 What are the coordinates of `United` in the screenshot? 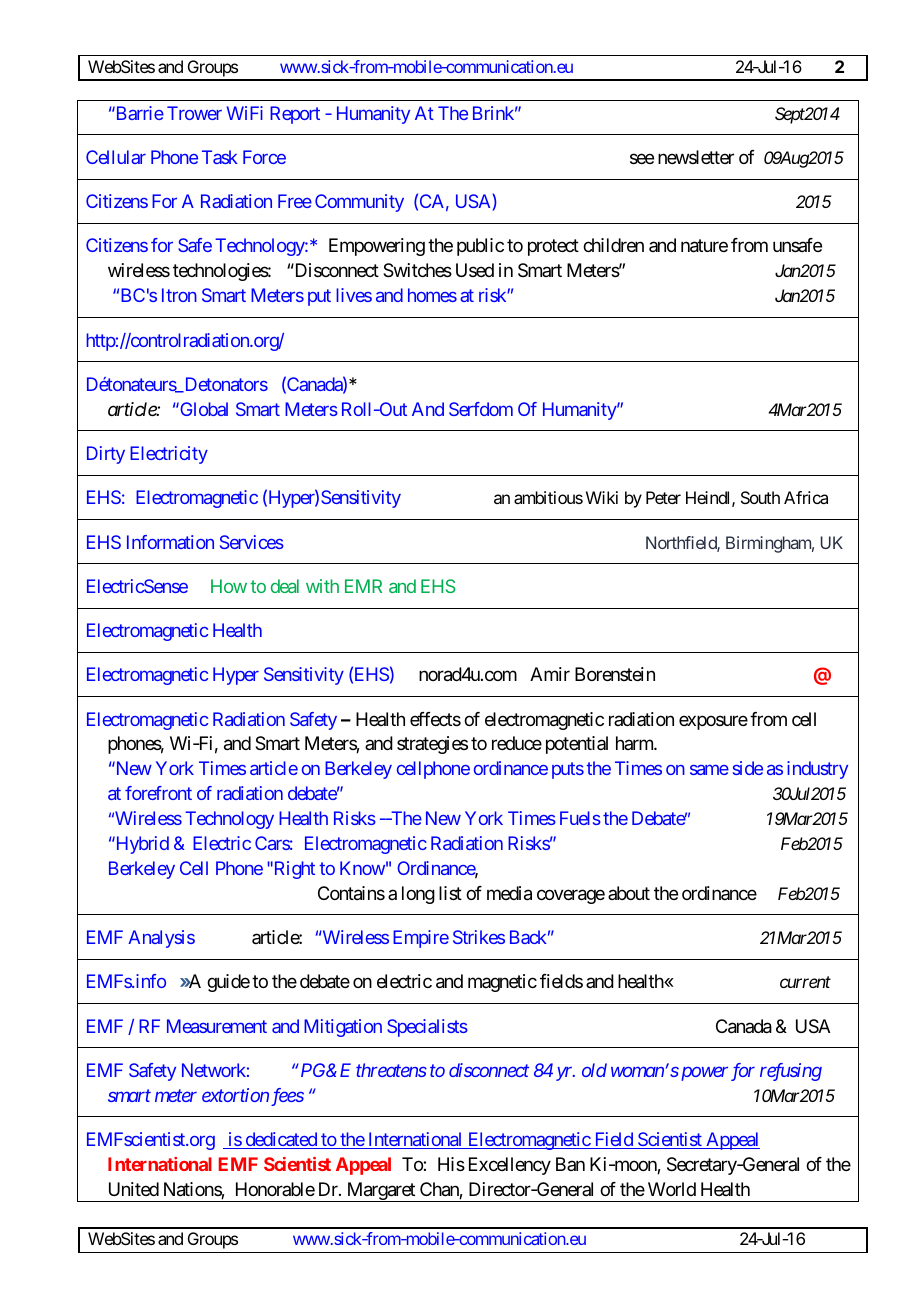 It's located at (134, 1189).
